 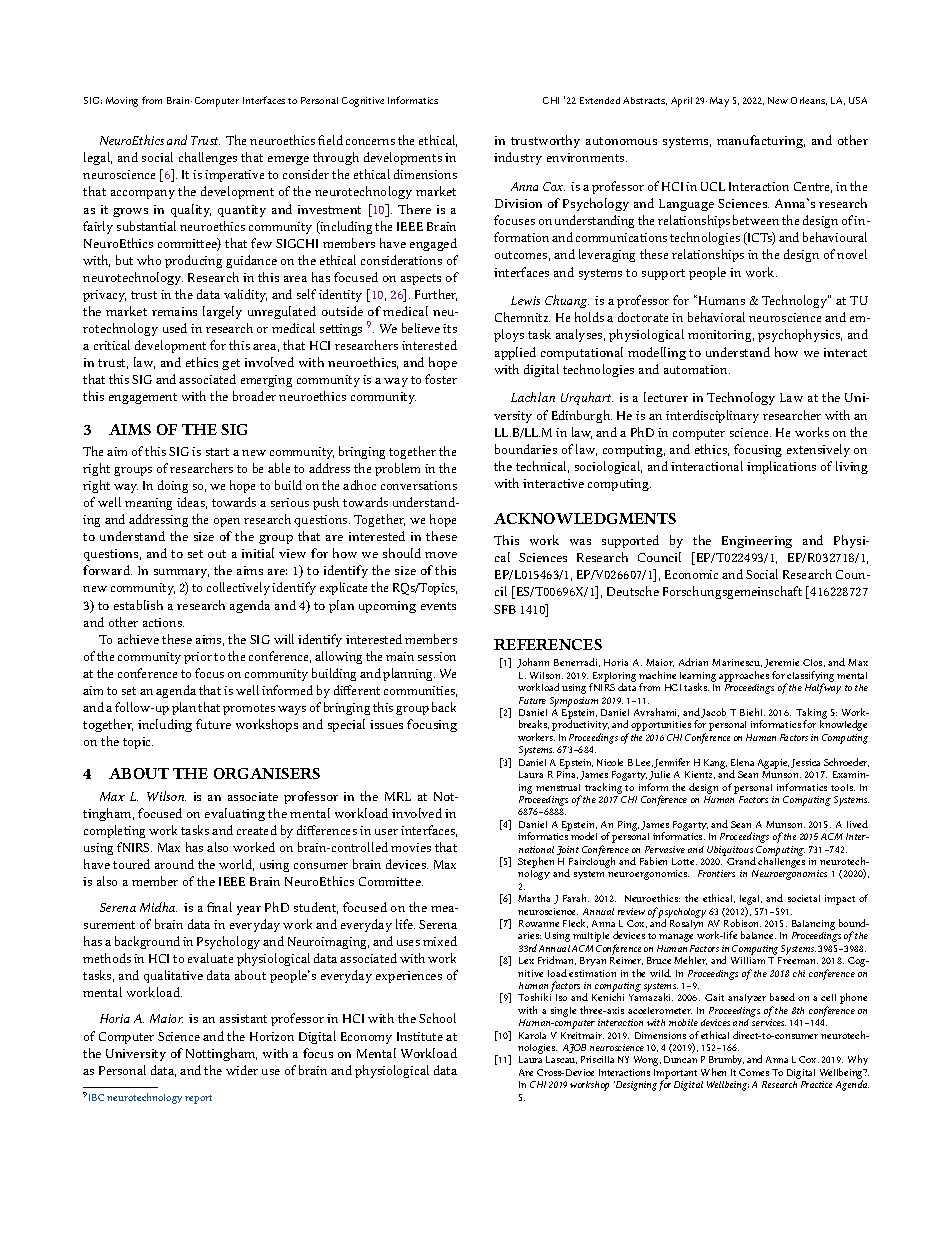 I want to click on implications, so click(x=781, y=467).
